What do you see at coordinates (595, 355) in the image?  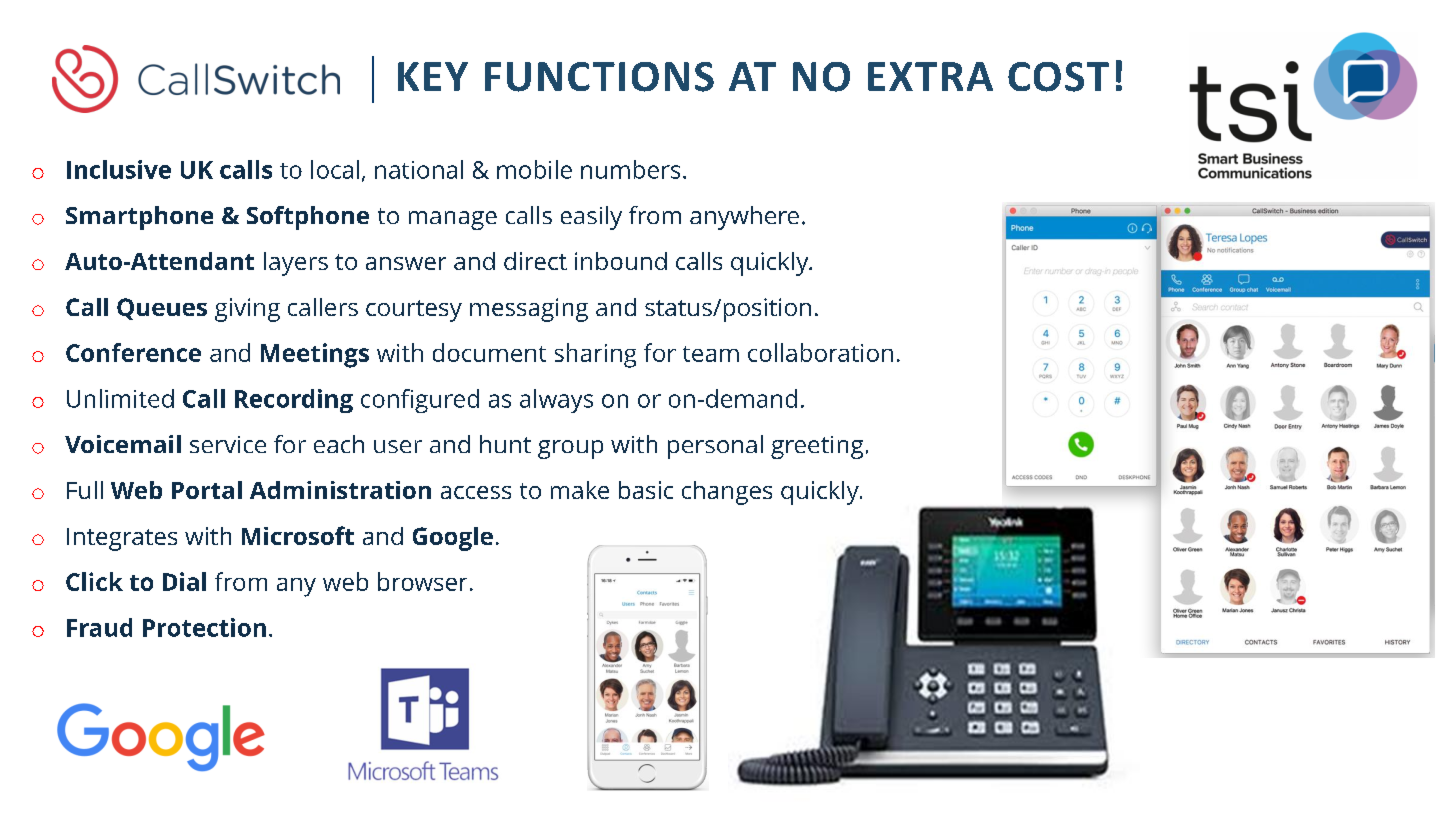 I see `sharing` at bounding box center [595, 355].
